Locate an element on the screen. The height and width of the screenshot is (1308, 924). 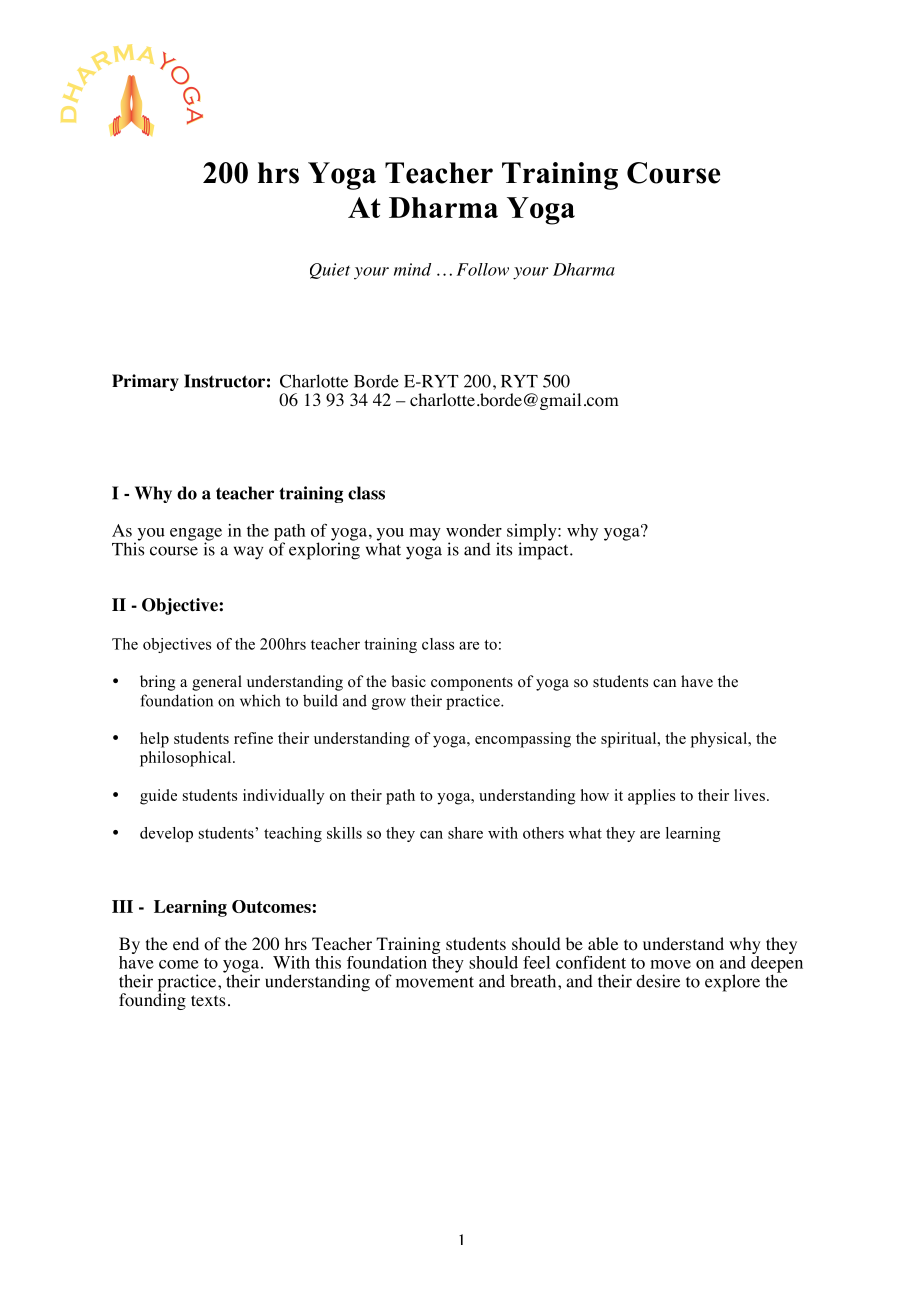
Quiet is located at coordinates (330, 271).
